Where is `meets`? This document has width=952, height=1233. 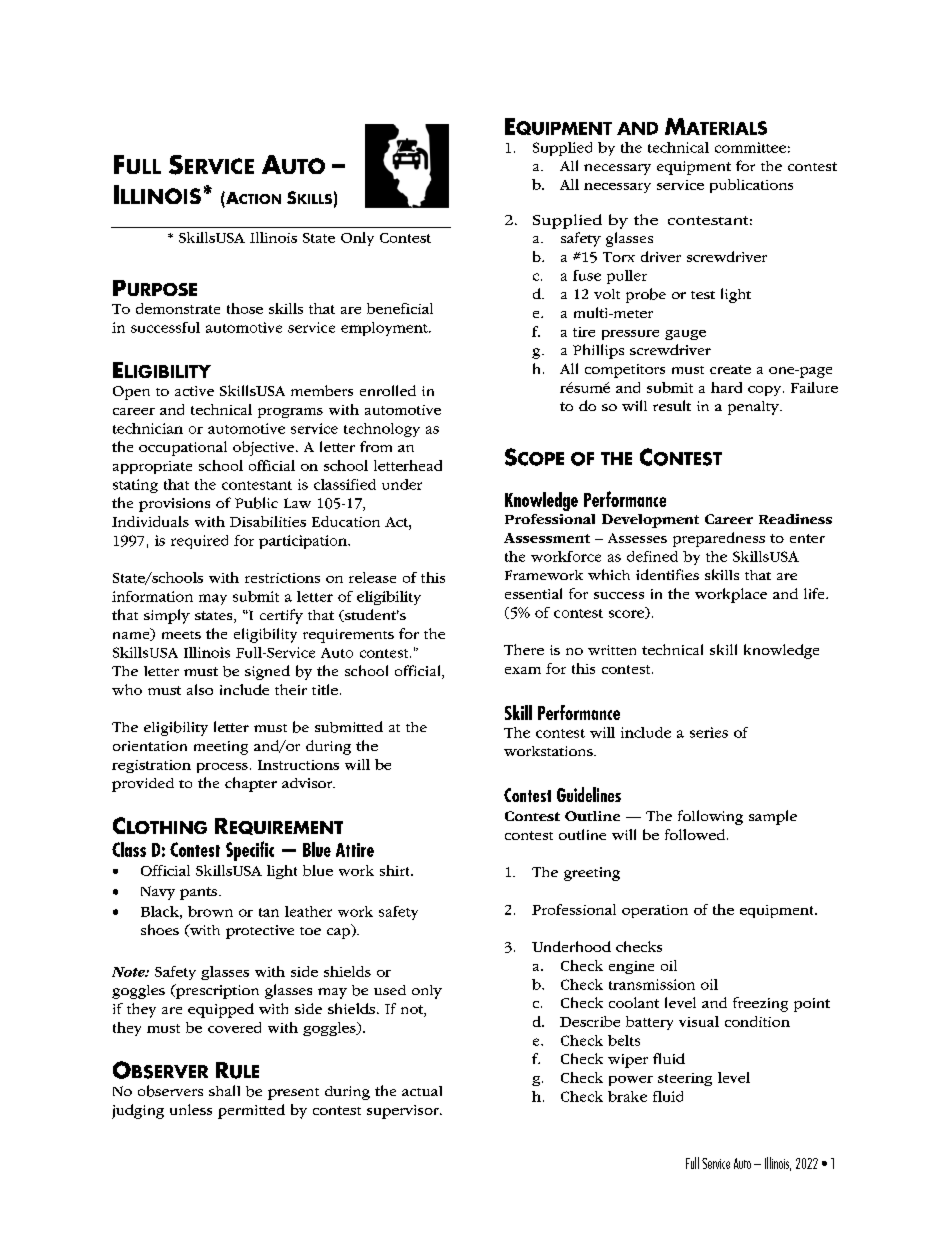
meets is located at coordinates (181, 635).
